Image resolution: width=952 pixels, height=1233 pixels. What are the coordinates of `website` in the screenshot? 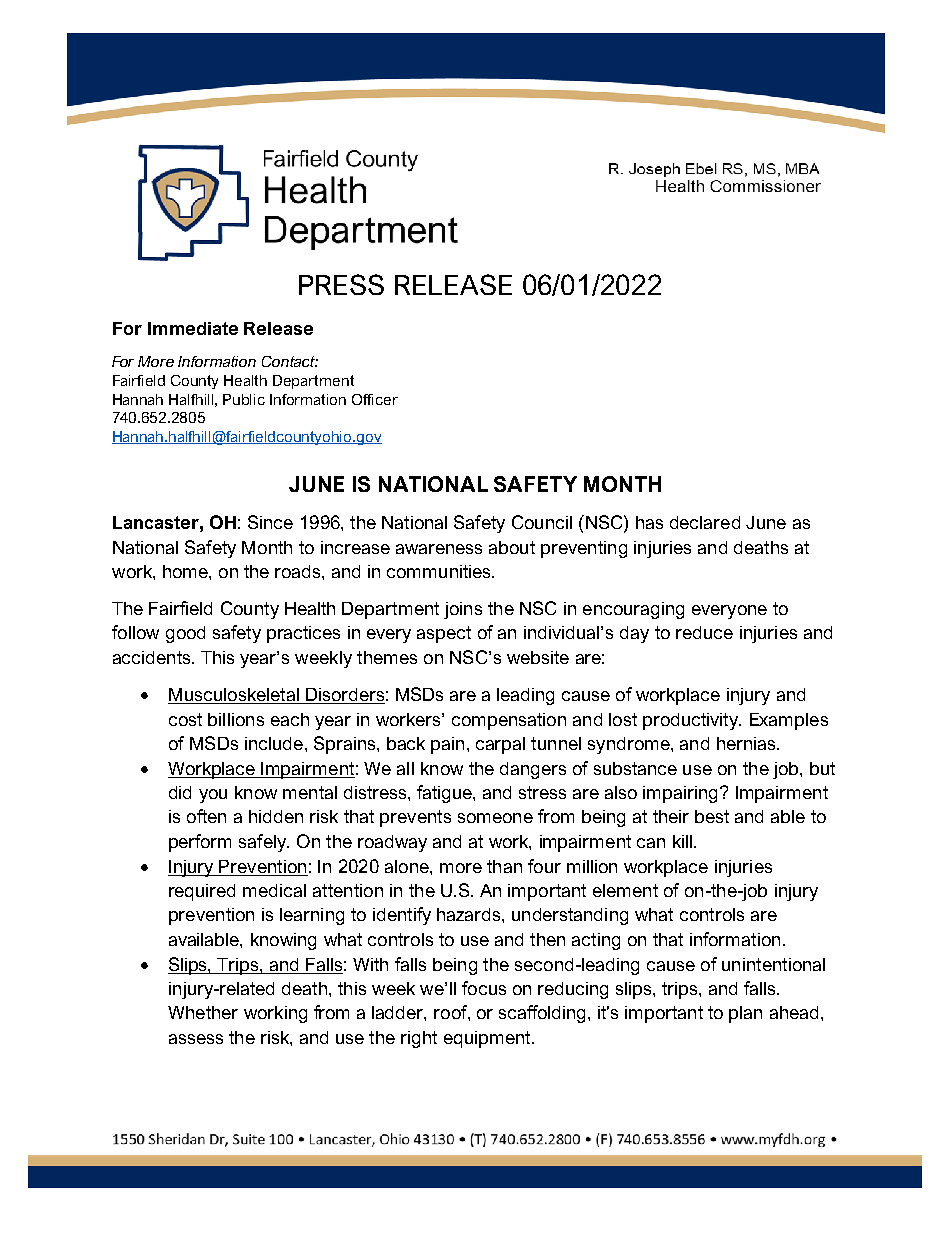 It's located at (538, 657).
